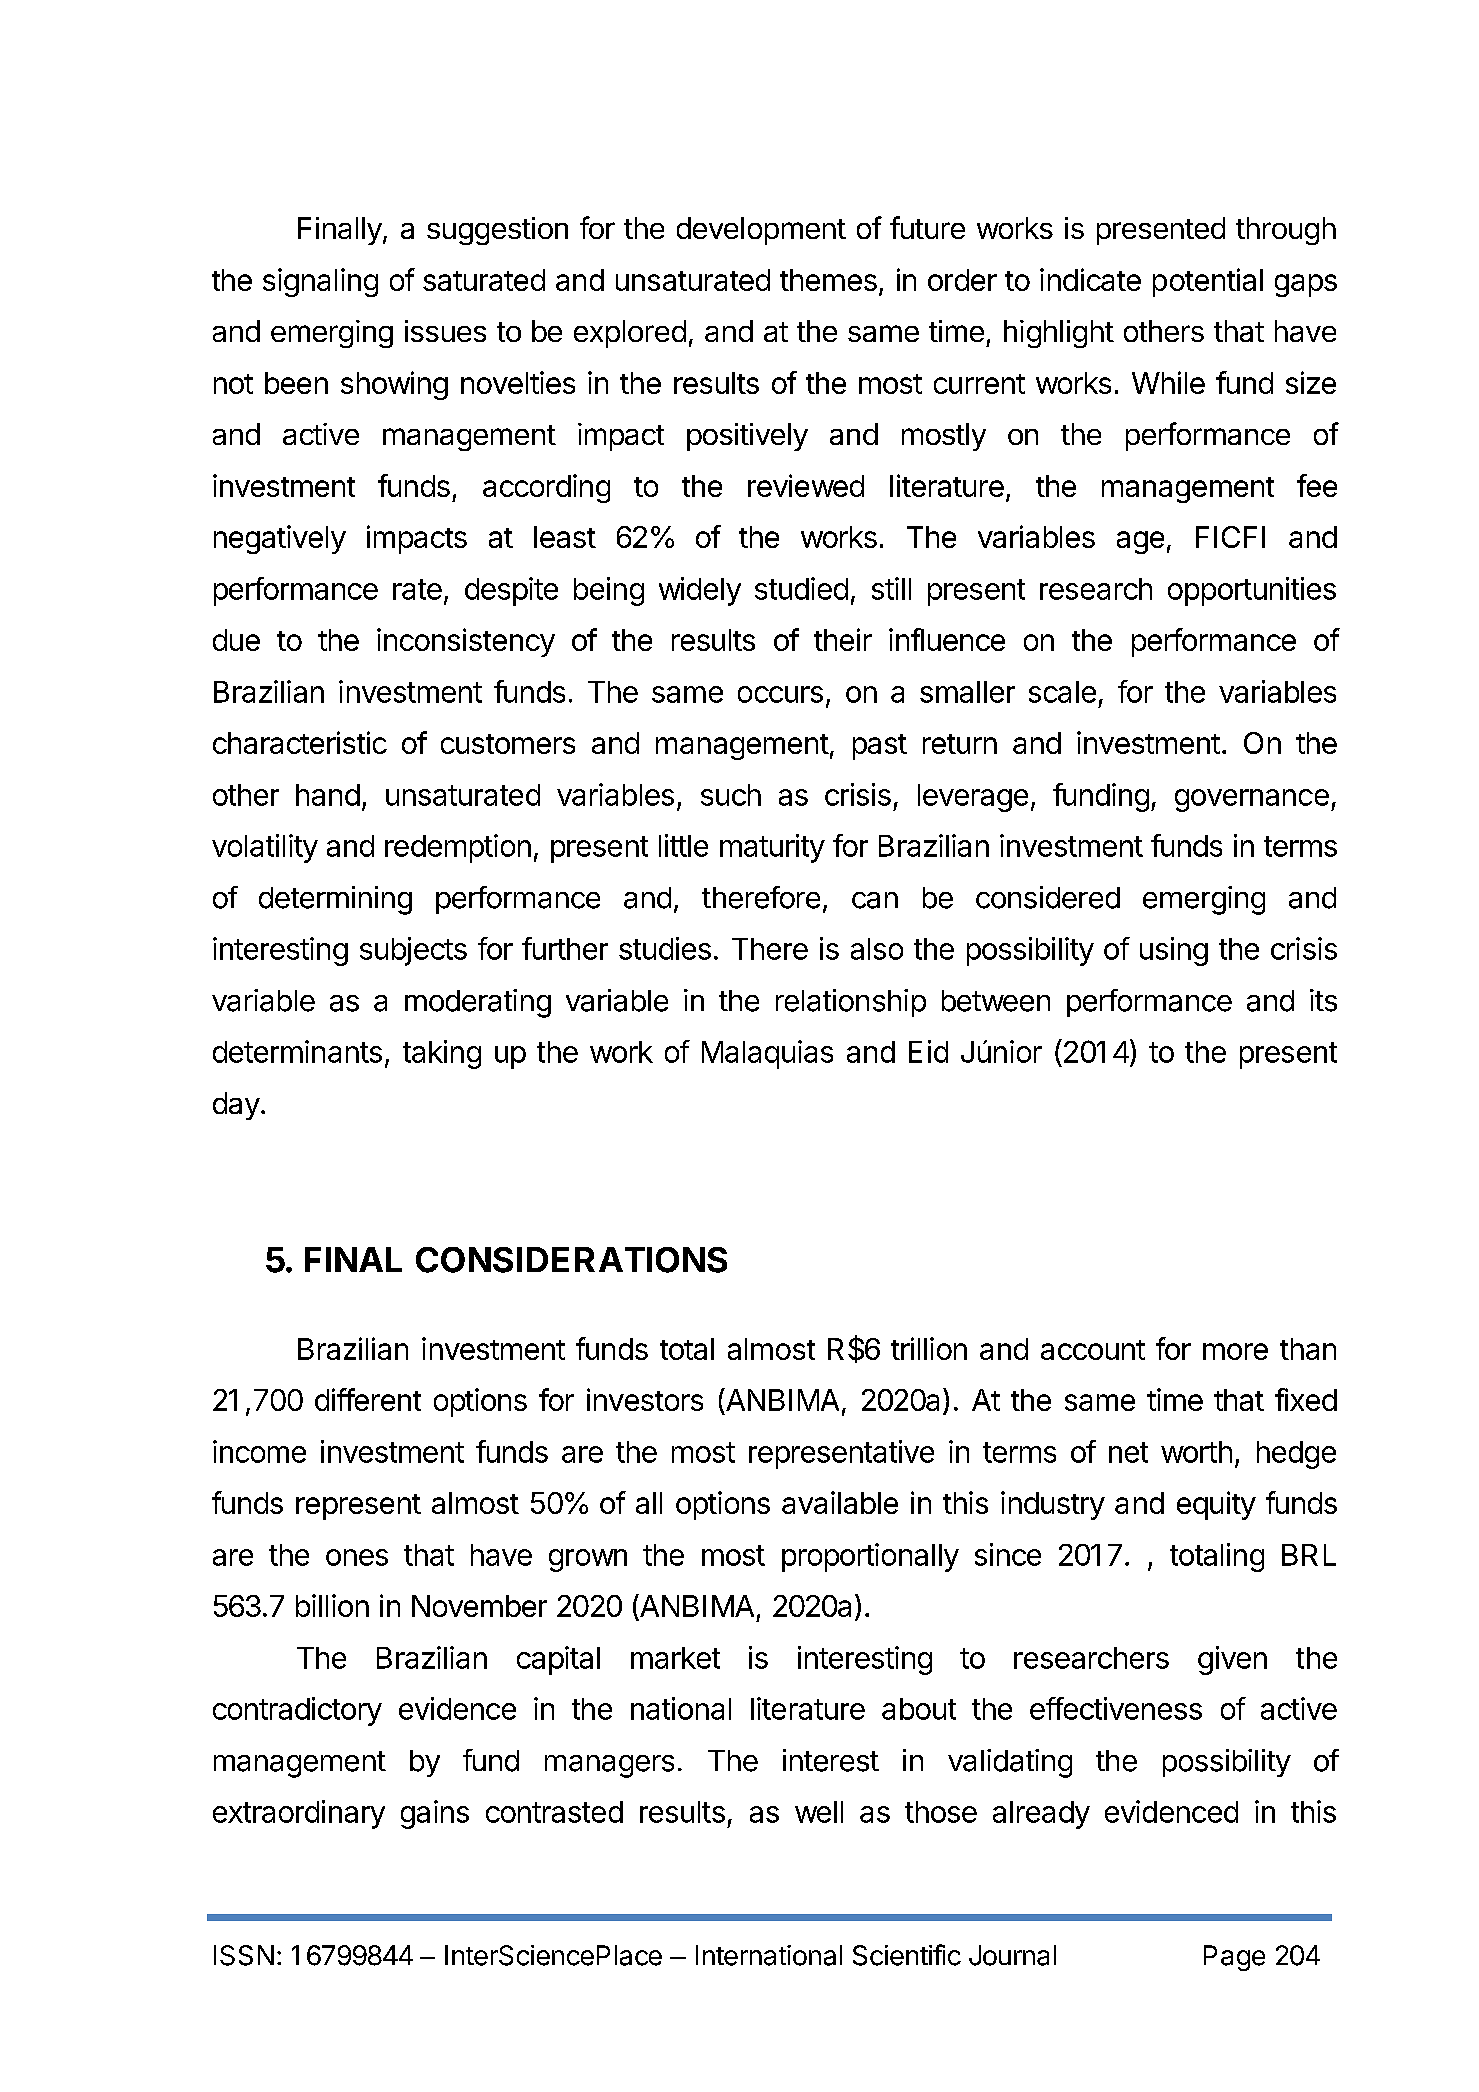  I want to click on determinants, so click(297, 1051).
